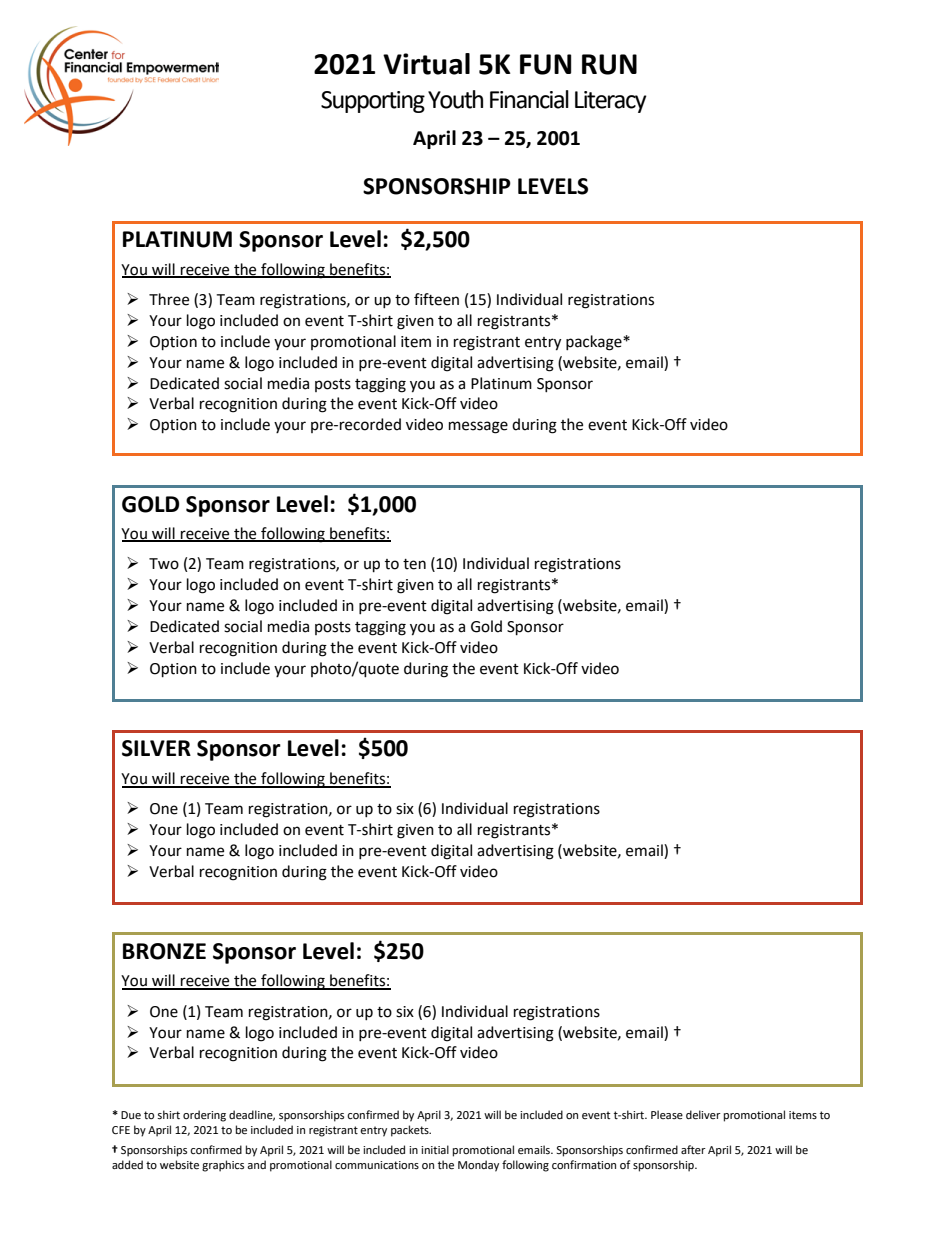 The height and width of the image is (1233, 952). Describe the element at coordinates (411, 1131) in the image. I see `packets` at that location.
